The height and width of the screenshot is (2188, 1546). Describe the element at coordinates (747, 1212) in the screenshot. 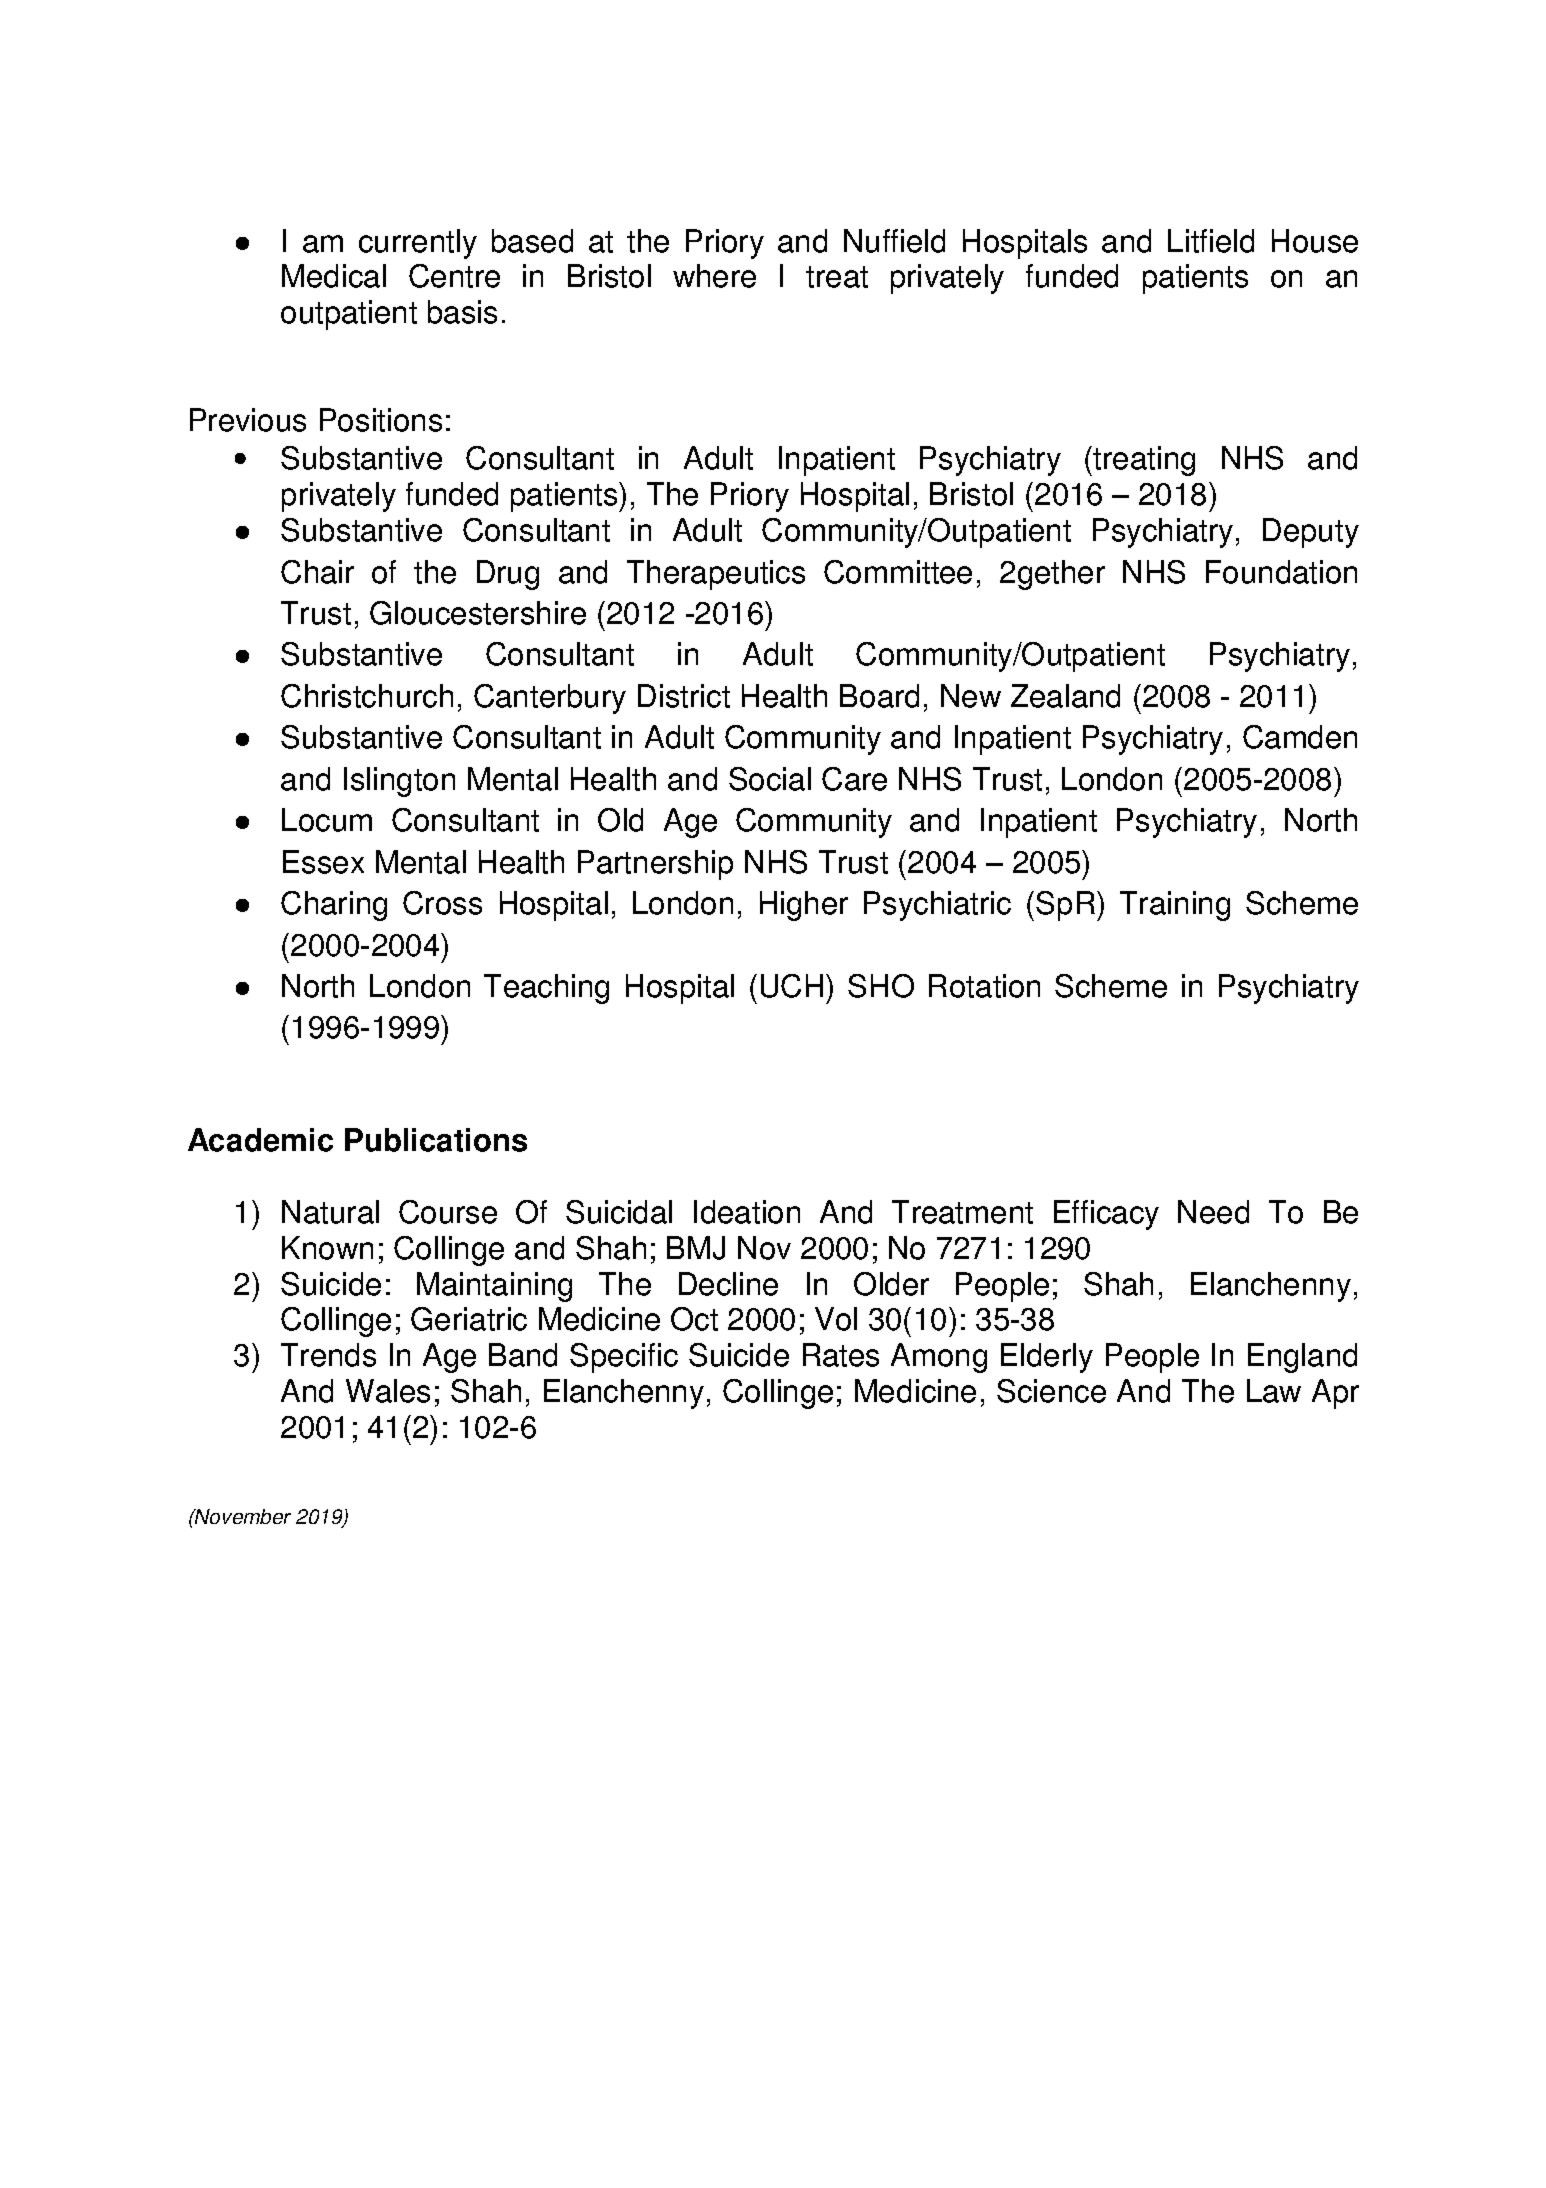

I see `Ideation` at that location.
